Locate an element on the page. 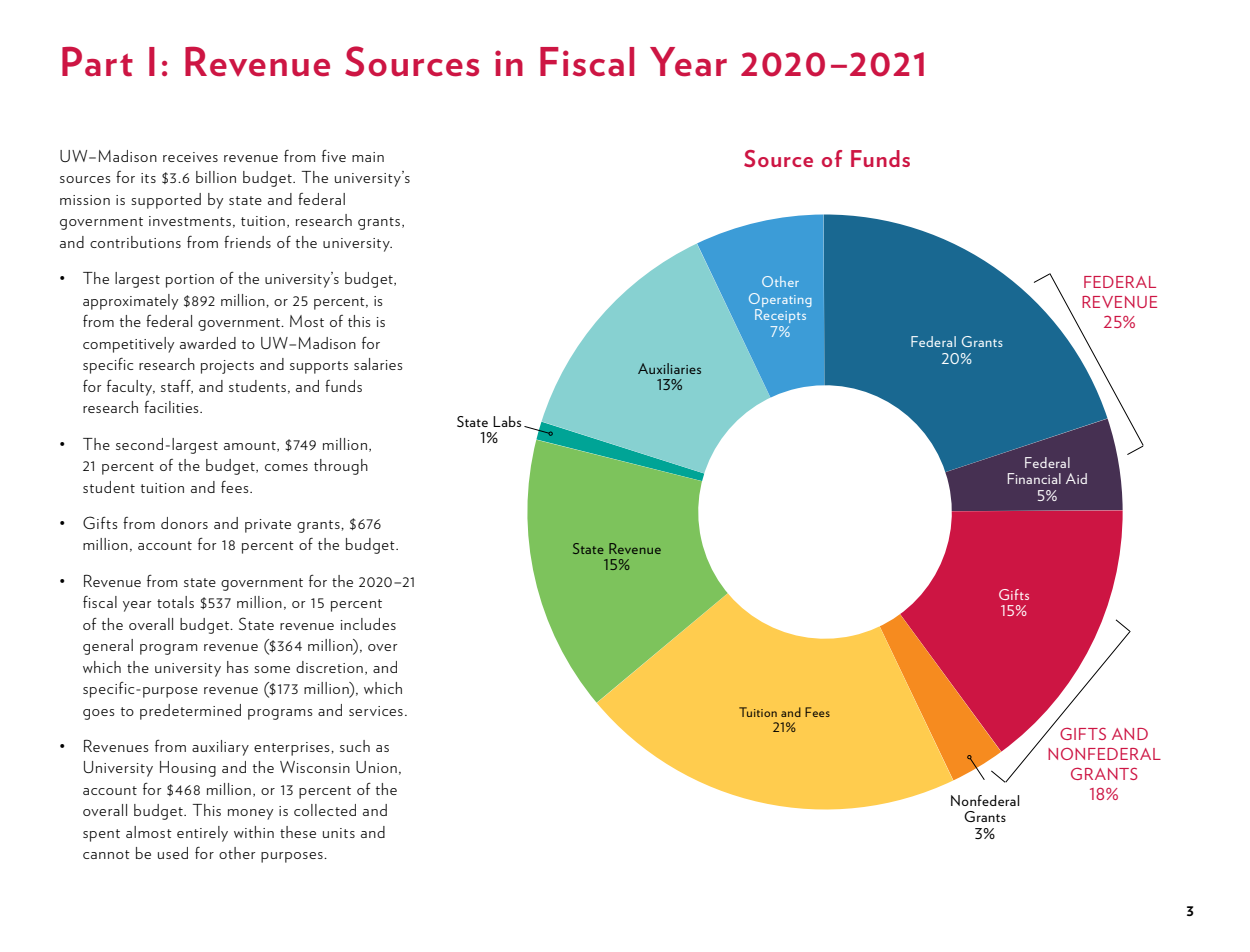 The image size is (1250, 952). Receipts is located at coordinates (780, 316).
